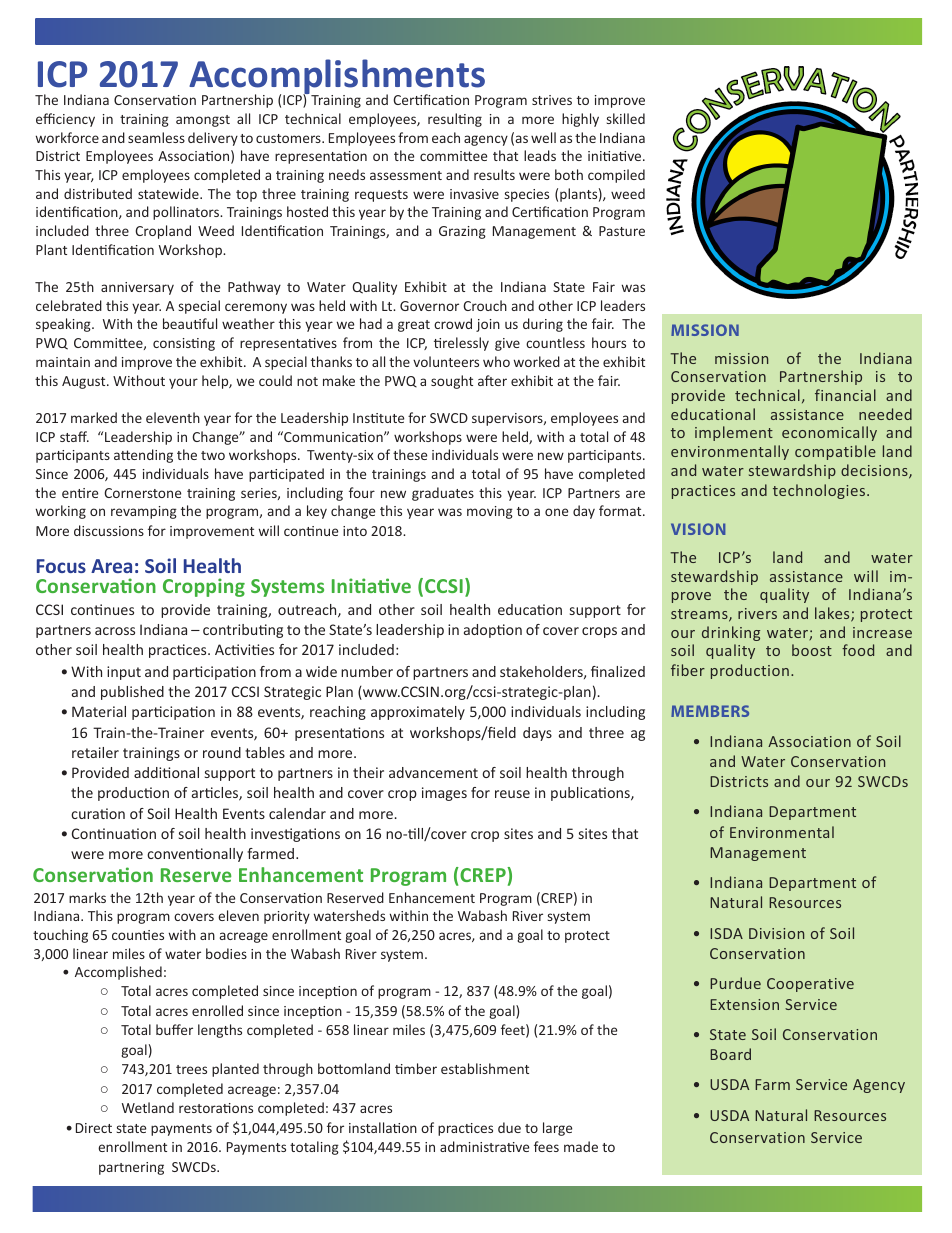  What do you see at coordinates (710, 711) in the screenshot?
I see `MEMBERS` at bounding box center [710, 711].
